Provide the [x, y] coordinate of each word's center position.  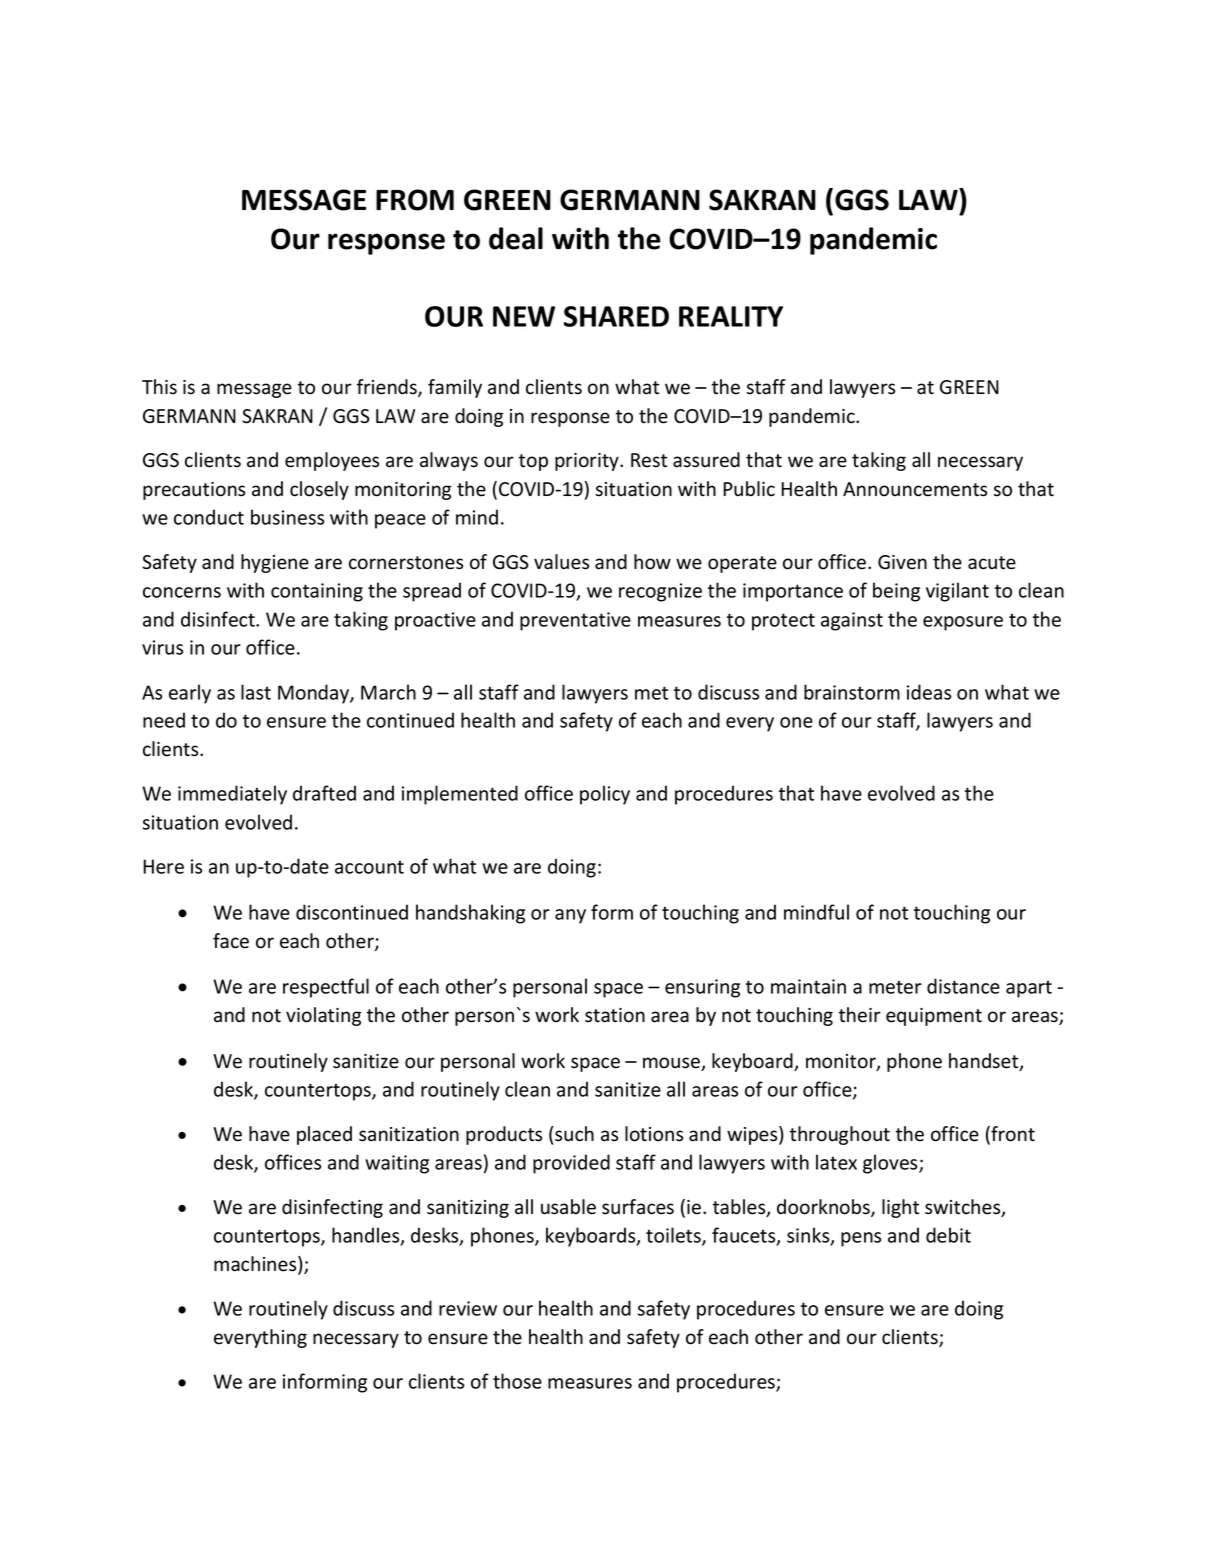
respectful [326, 988]
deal [516, 238]
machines [256, 1265]
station [615, 1015]
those [517, 1381]
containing [317, 592]
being [896, 592]
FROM [415, 200]
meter [895, 987]
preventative [575, 621]
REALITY [731, 316]
